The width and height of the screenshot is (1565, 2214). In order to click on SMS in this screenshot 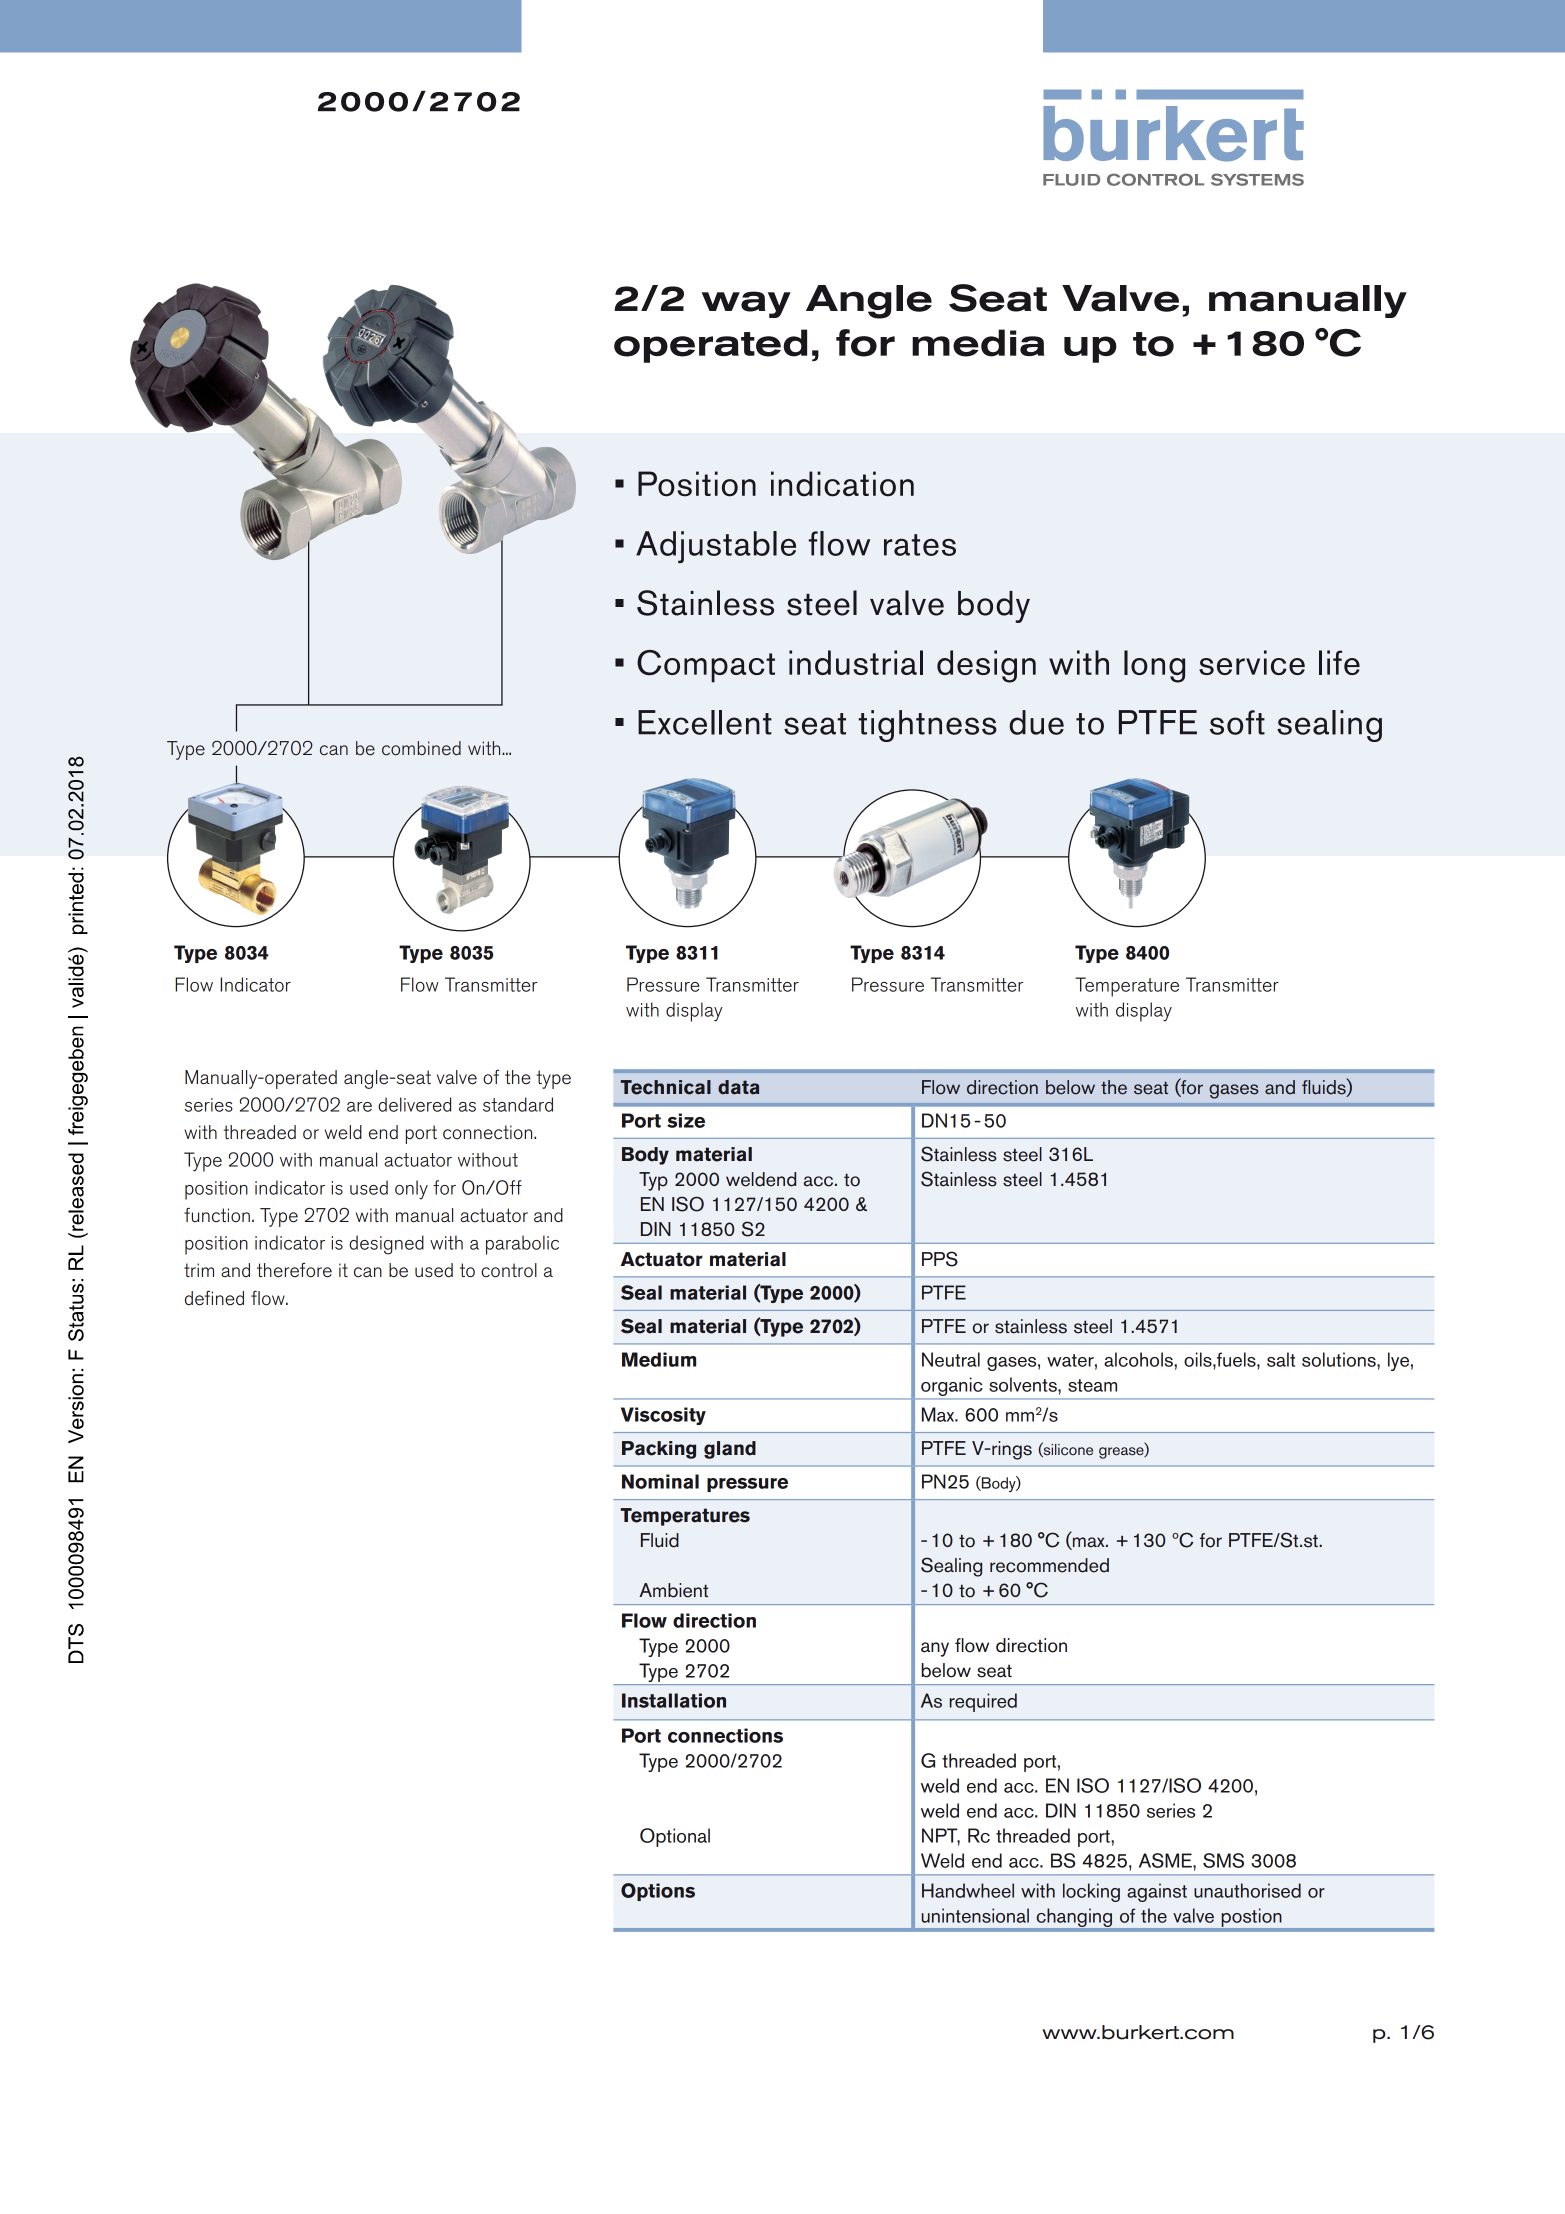, I will do `click(1223, 1860)`.
